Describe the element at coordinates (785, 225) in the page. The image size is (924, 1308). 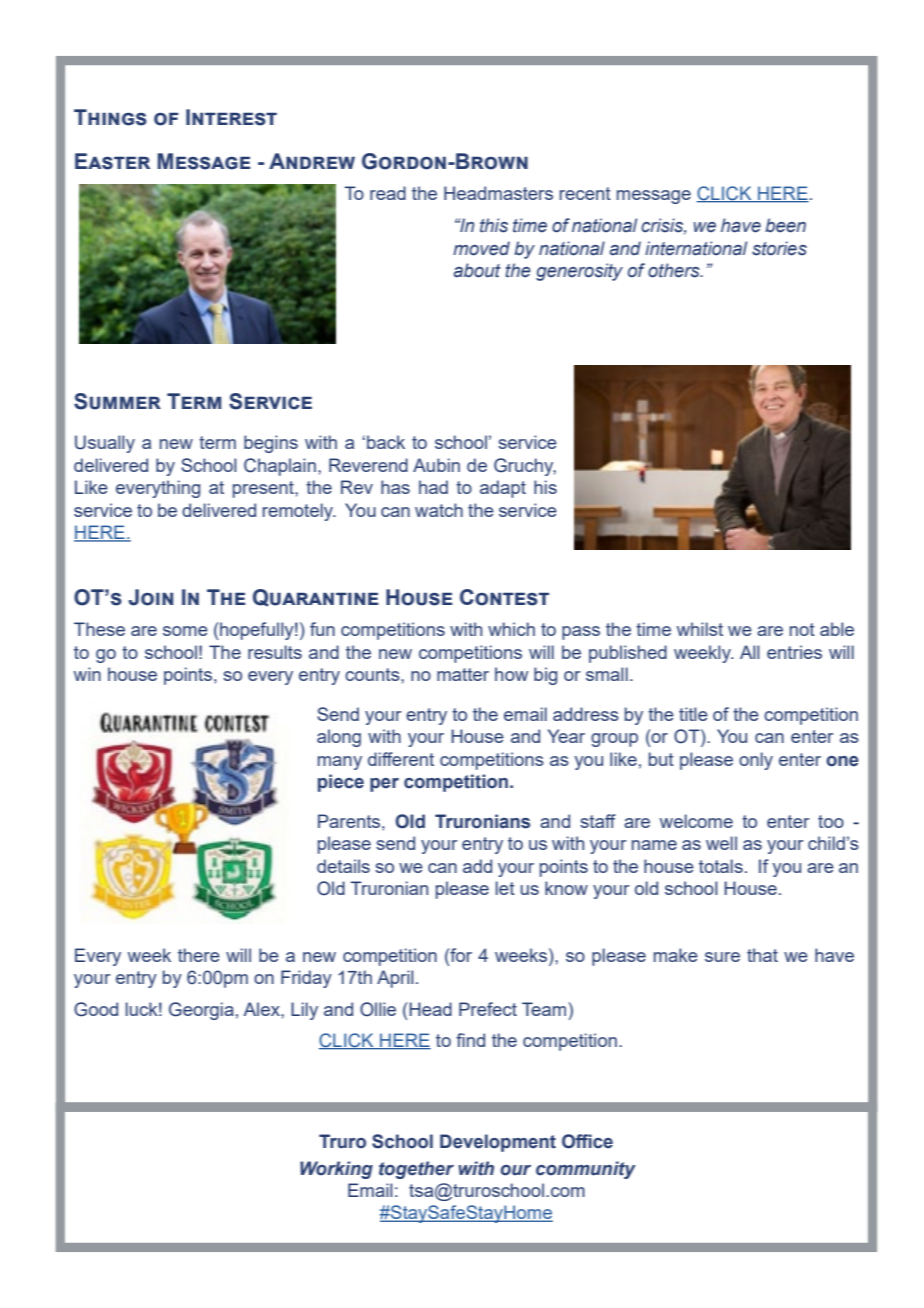
I see `been` at that location.
